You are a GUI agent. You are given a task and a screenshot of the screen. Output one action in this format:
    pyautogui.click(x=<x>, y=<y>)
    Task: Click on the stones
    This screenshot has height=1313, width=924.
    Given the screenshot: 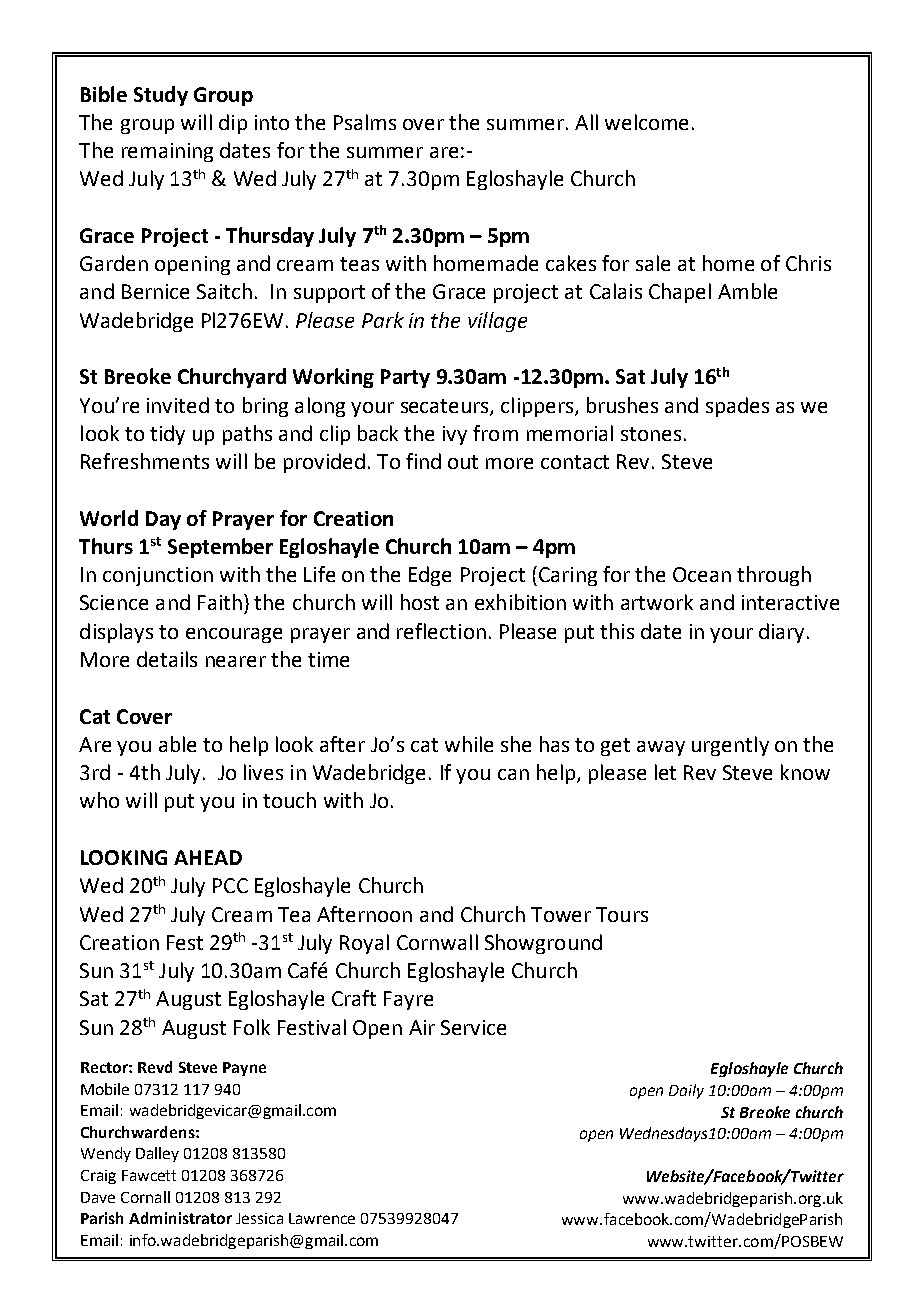 What is the action you would take?
    pyautogui.click(x=651, y=434)
